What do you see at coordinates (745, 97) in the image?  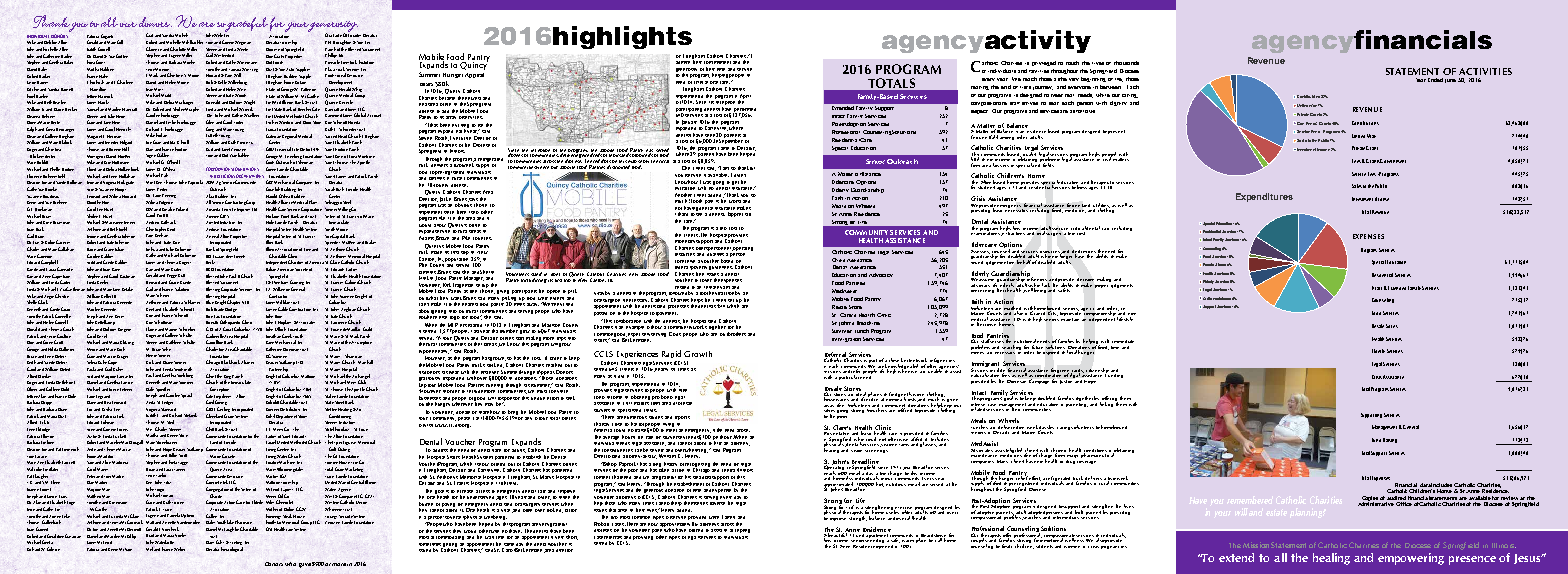 I see `April` at bounding box center [745, 97].
